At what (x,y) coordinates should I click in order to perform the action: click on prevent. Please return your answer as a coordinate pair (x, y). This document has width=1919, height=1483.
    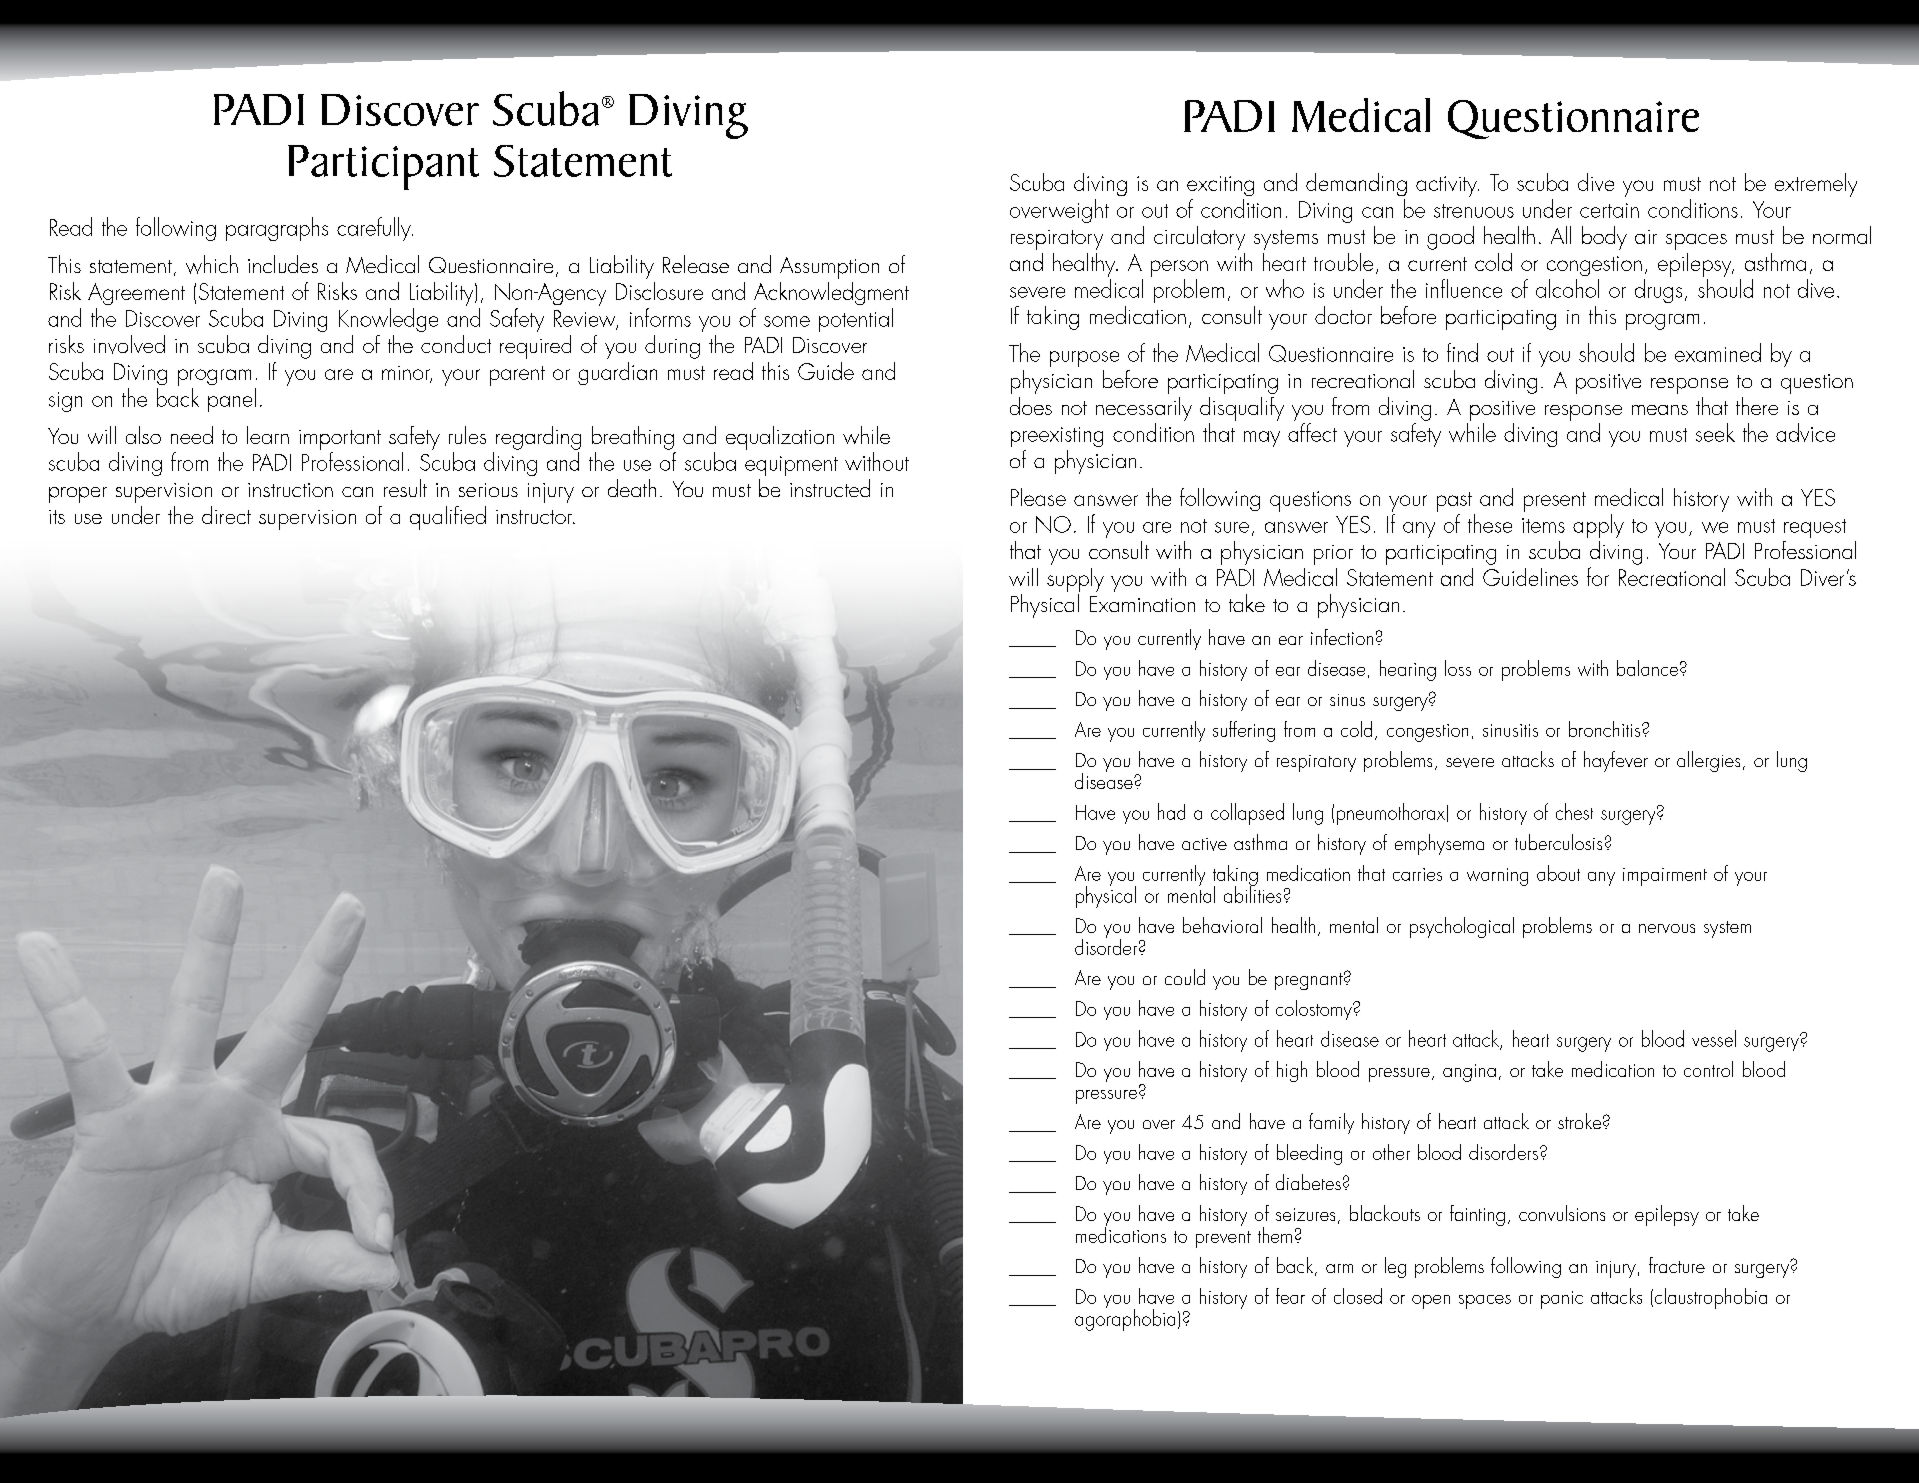
    Looking at the image, I should click on (1223, 1239).
